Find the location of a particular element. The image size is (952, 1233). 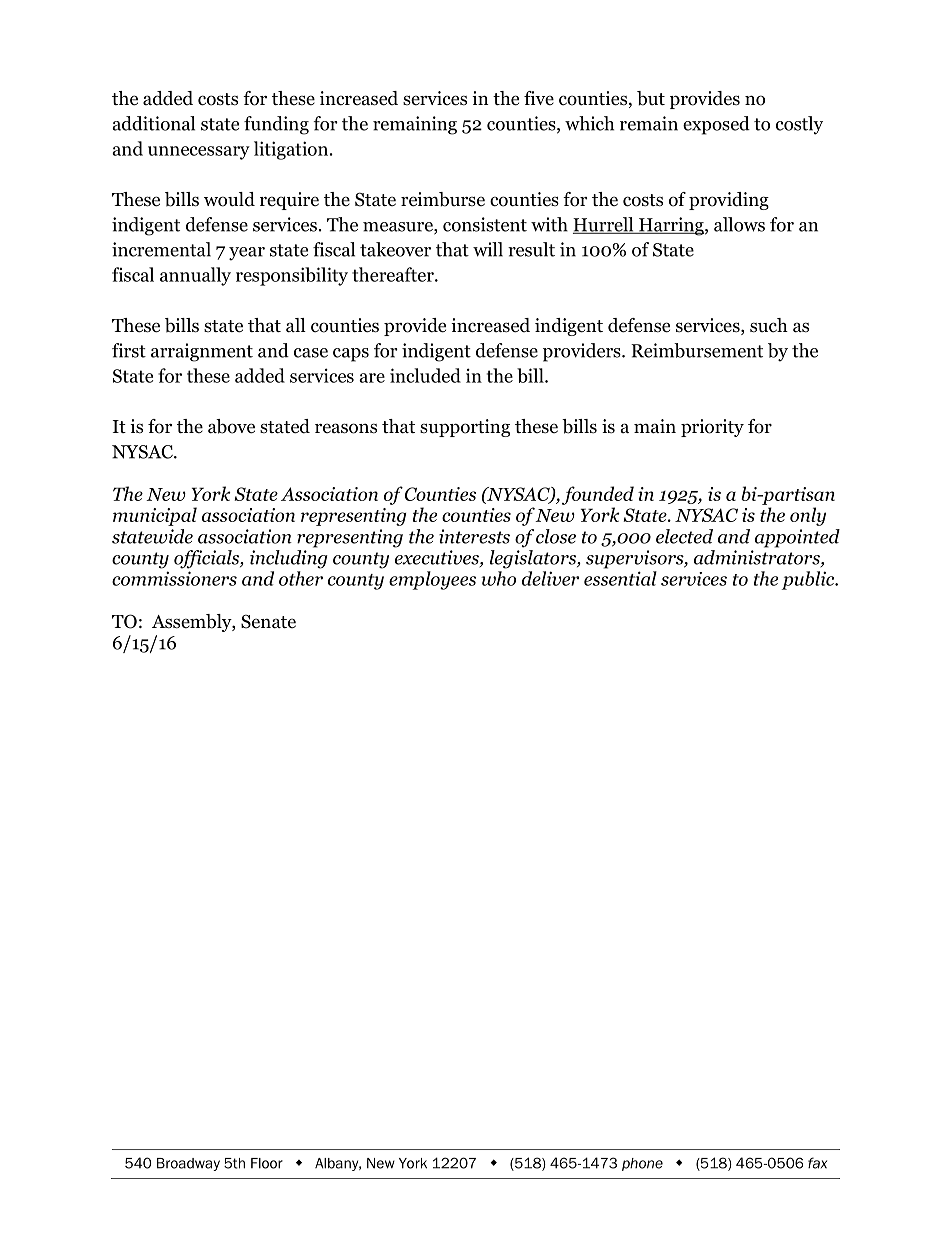

Floor is located at coordinates (267, 1163).
